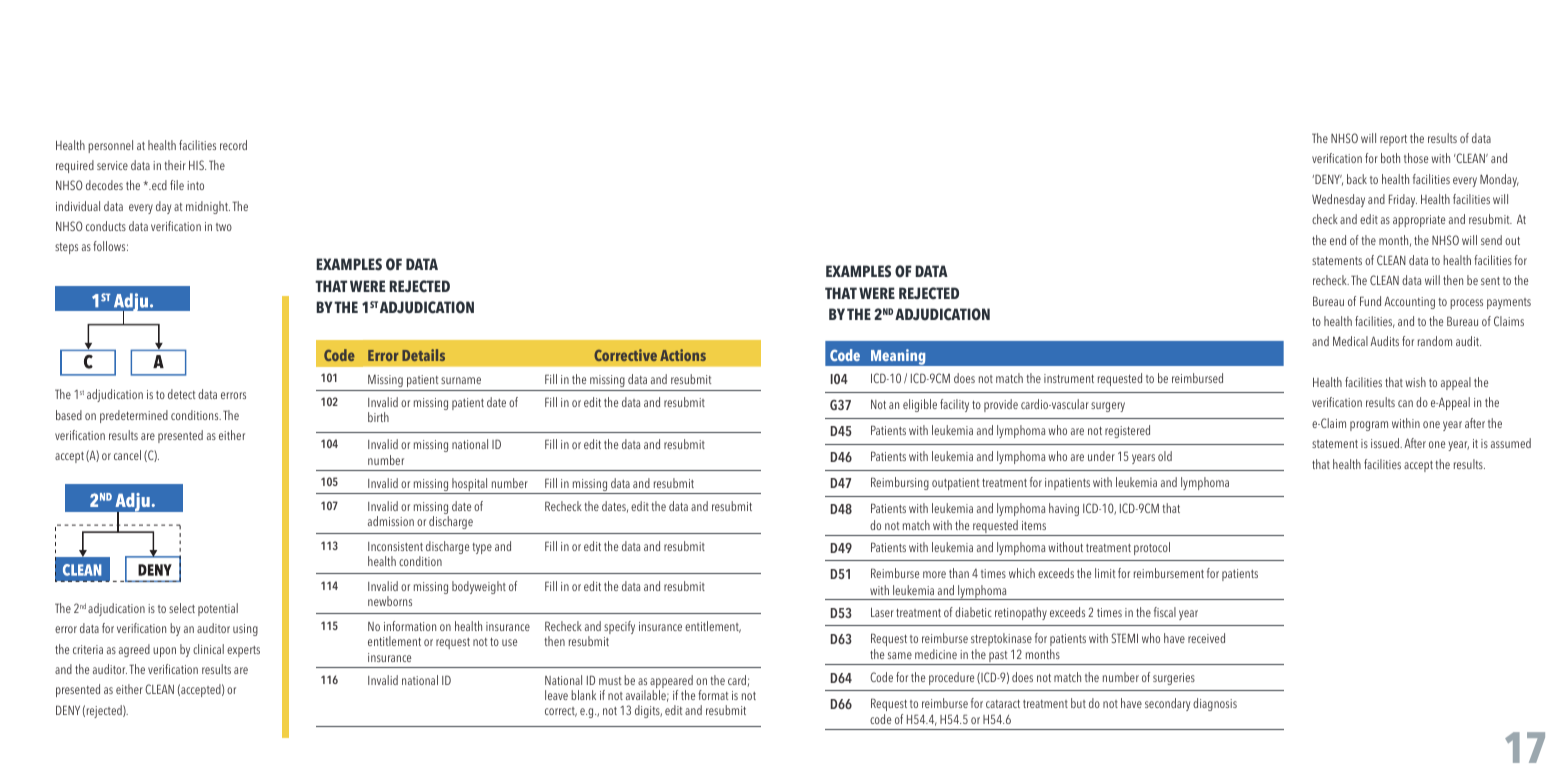  I want to click on experts, so click(243, 651).
